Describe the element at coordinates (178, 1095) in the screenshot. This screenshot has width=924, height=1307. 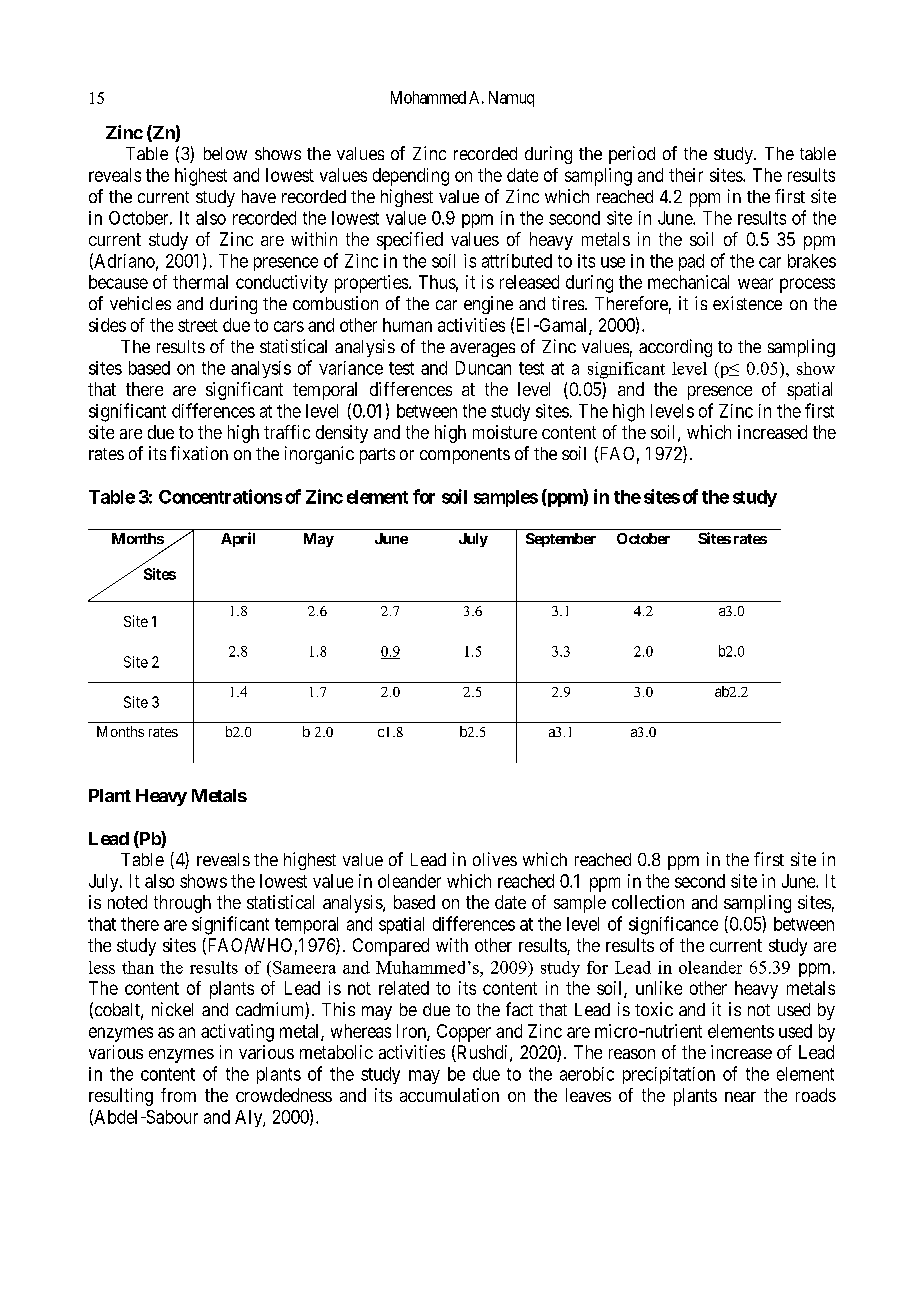
I see `from` at that location.
